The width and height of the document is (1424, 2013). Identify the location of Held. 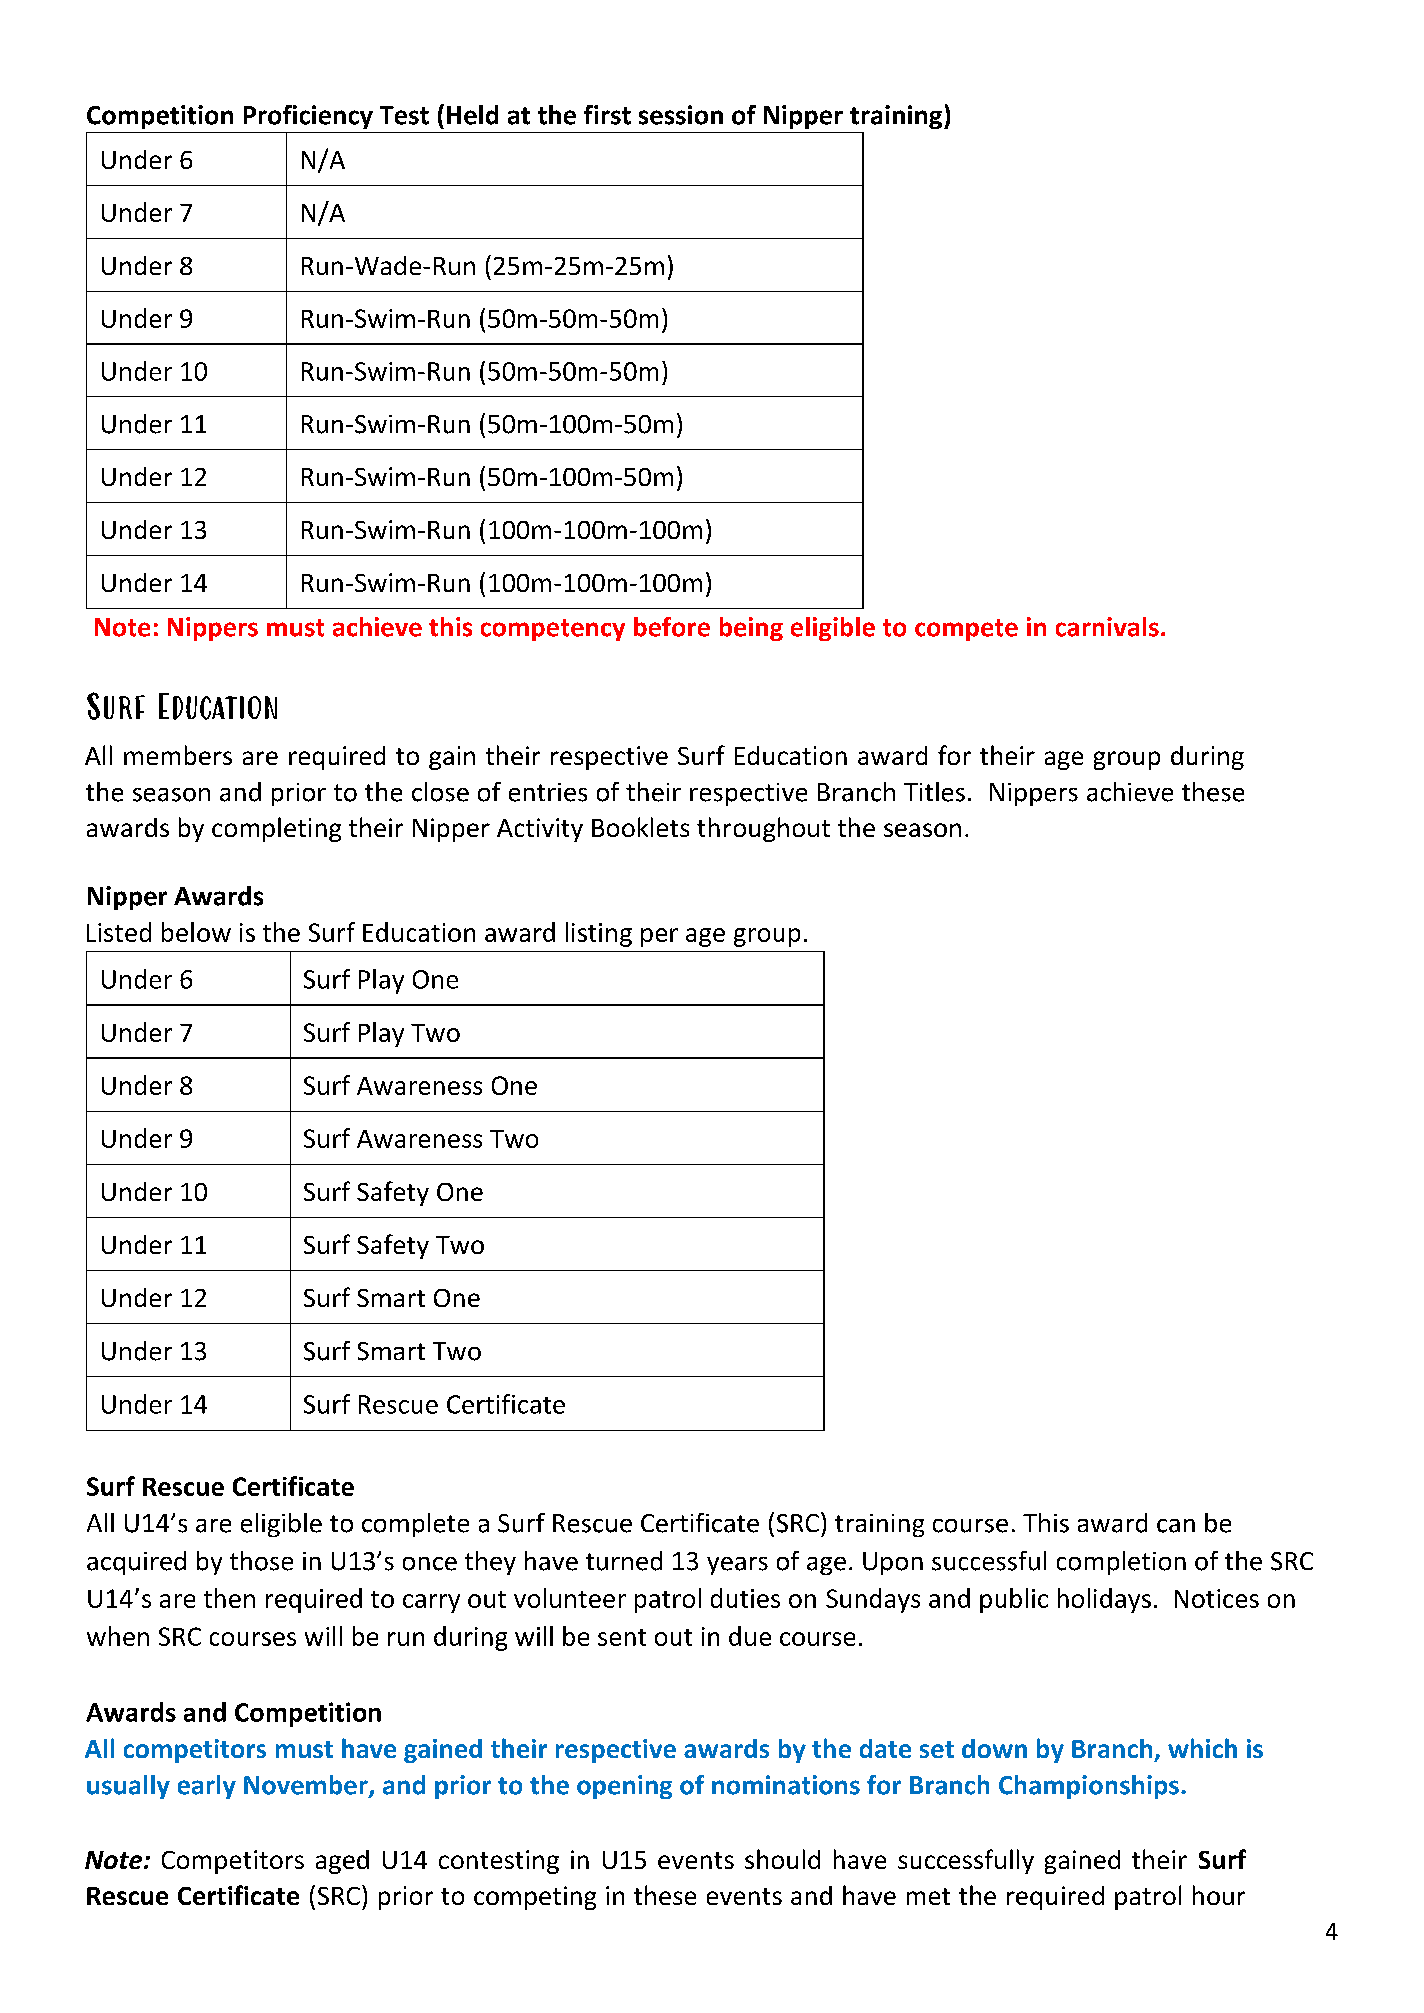
(472, 115).
